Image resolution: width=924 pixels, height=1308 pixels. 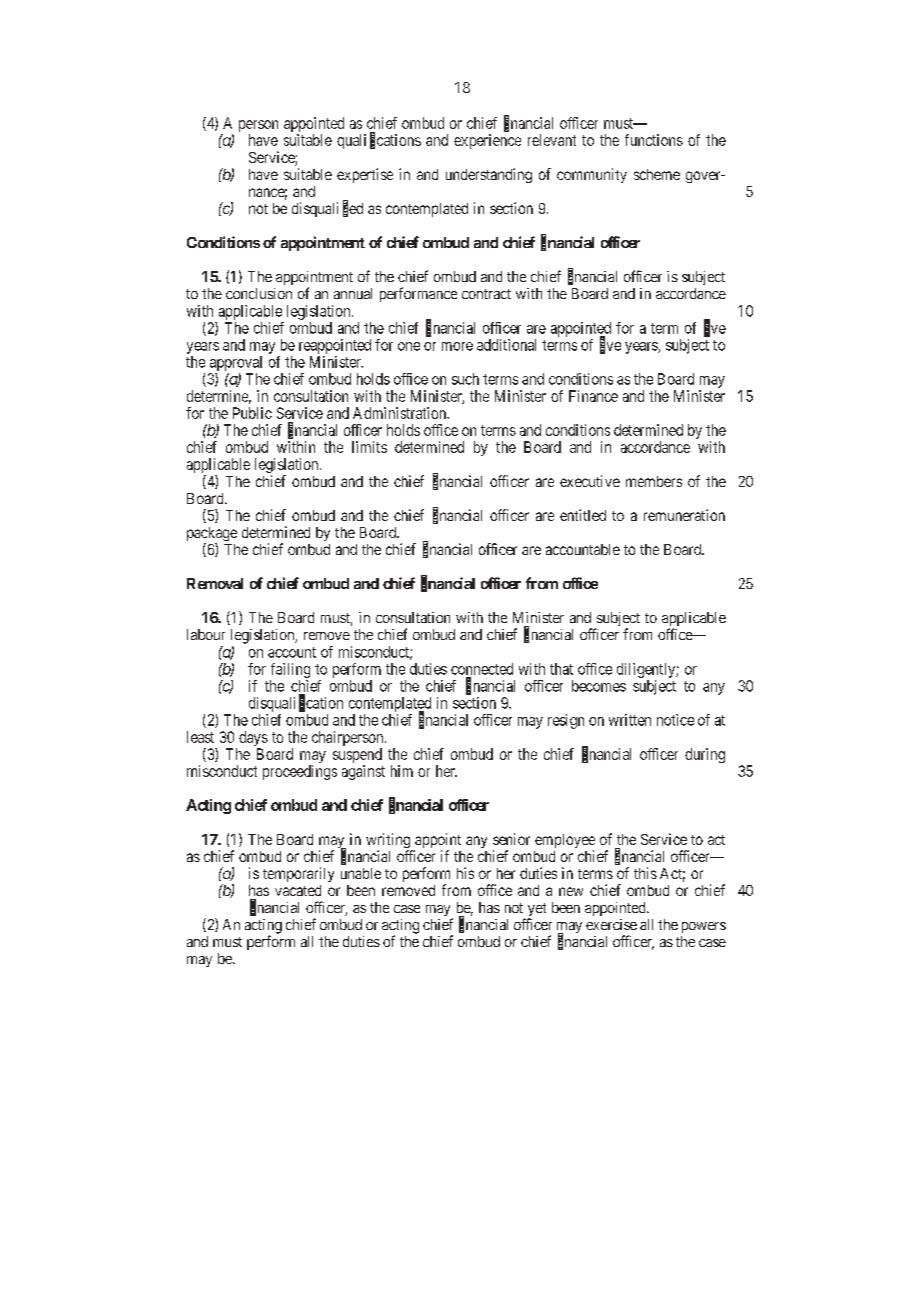 What do you see at coordinates (236, 363) in the image?
I see `approval` at bounding box center [236, 363].
